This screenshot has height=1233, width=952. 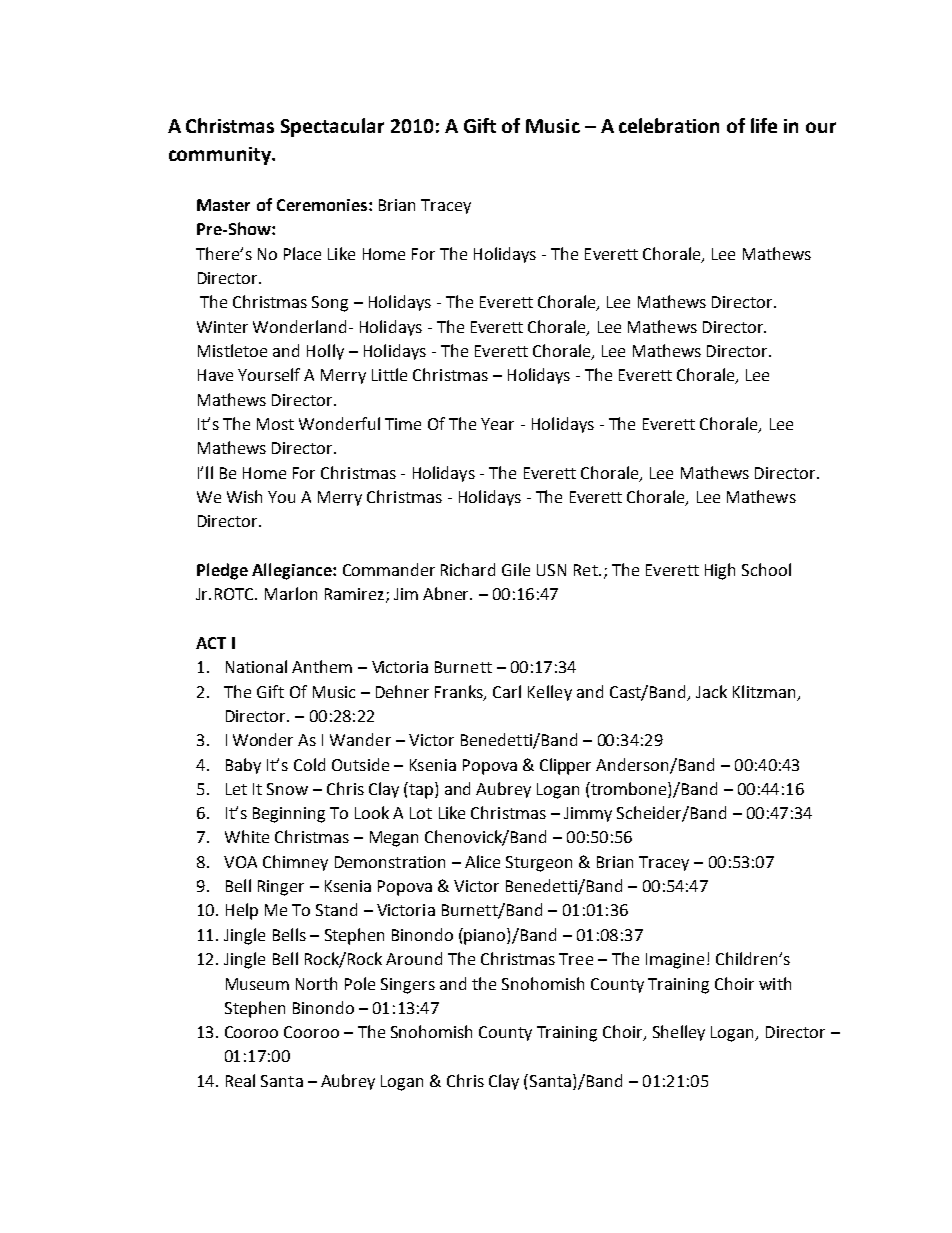 What do you see at coordinates (240, 1080) in the screenshot?
I see `Real` at bounding box center [240, 1080].
